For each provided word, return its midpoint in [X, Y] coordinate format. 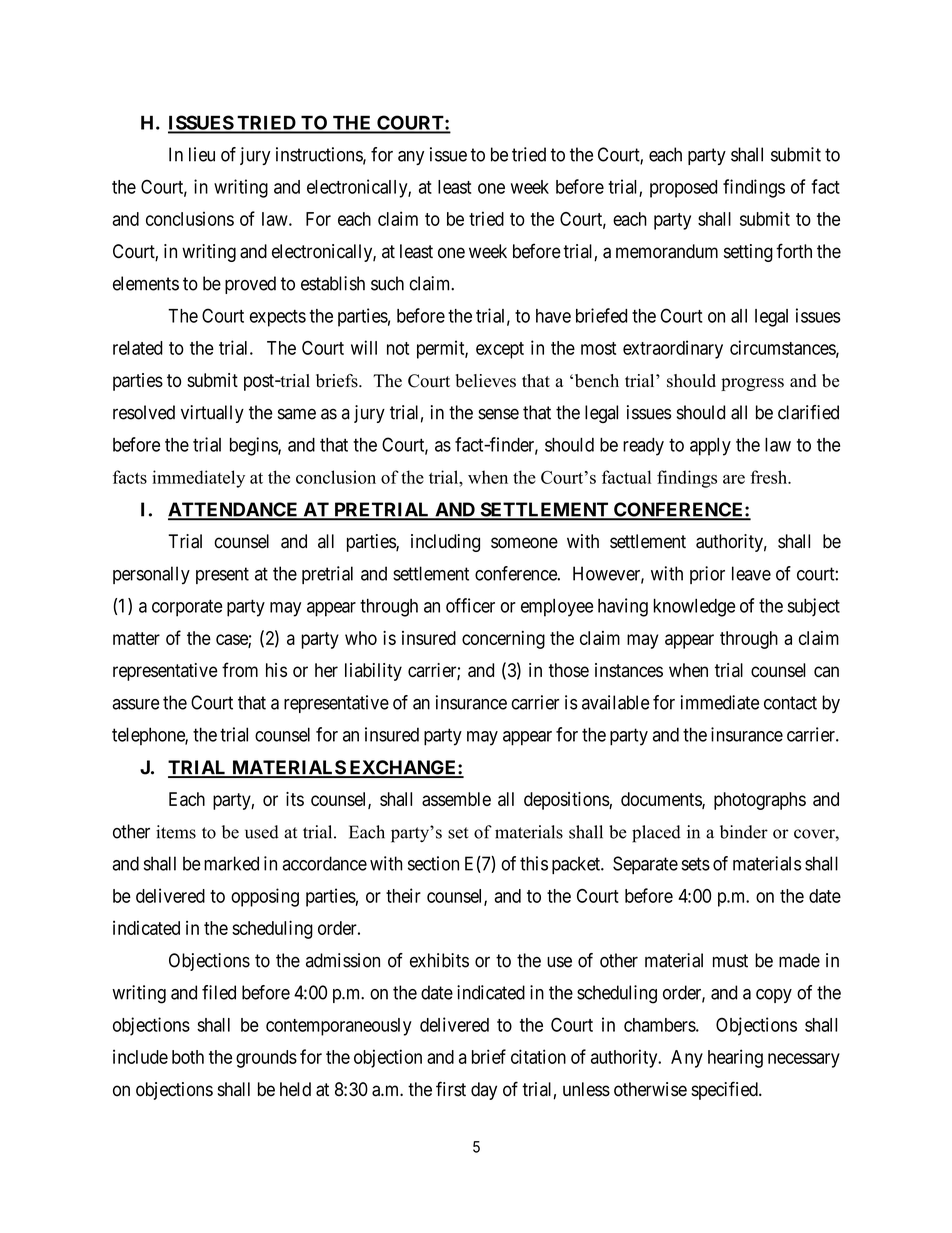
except [500, 350]
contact [790, 703]
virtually [212, 414]
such [387, 283]
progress [752, 384]
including [445, 543]
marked [231, 863]
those [569, 670]
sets [695, 864]
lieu [202, 154]
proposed [683, 189]
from [240, 669]
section [433, 863]
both [188, 1057]
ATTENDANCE [234, 510]
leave [751, 573]
